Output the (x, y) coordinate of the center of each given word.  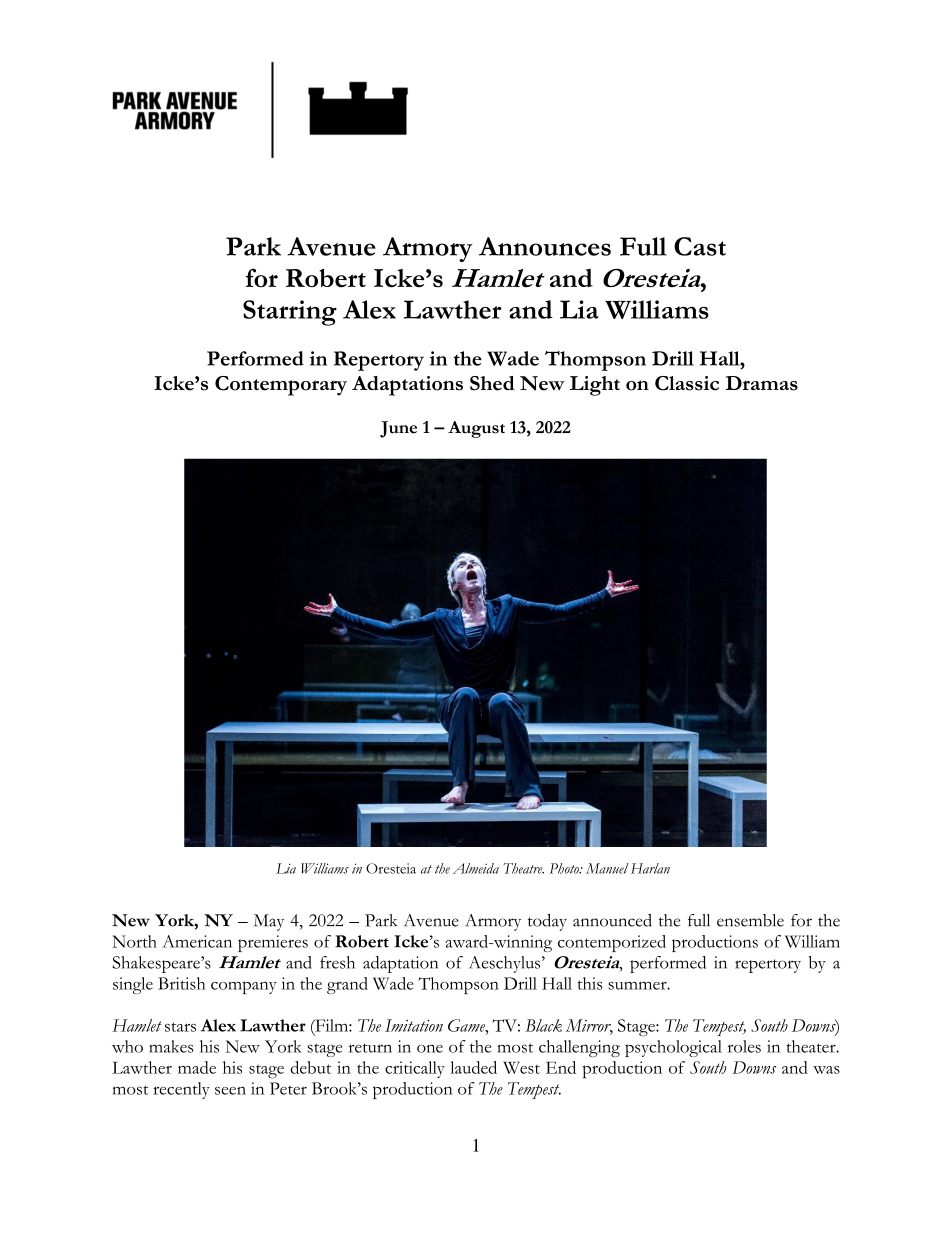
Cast (700, 246)
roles (744, 1046)
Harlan (650, 868)
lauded (473, 1067)
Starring (290, 313)
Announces (545, 246)
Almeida (475, 868)
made (197, 1067)
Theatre (524, 868)
